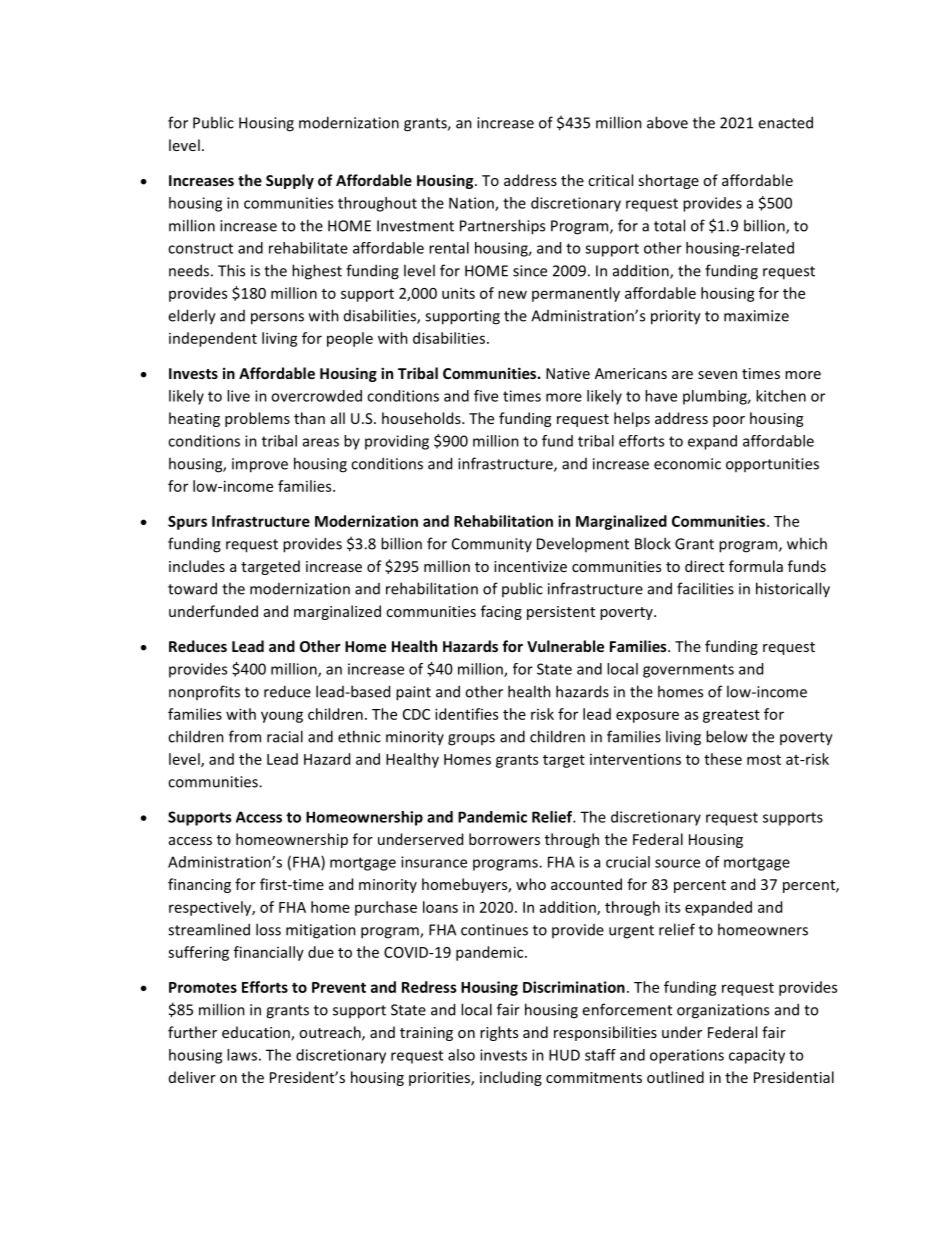 The height and width of the screenshot is (1233, 952). I want to click on source, so click(677, 863).
